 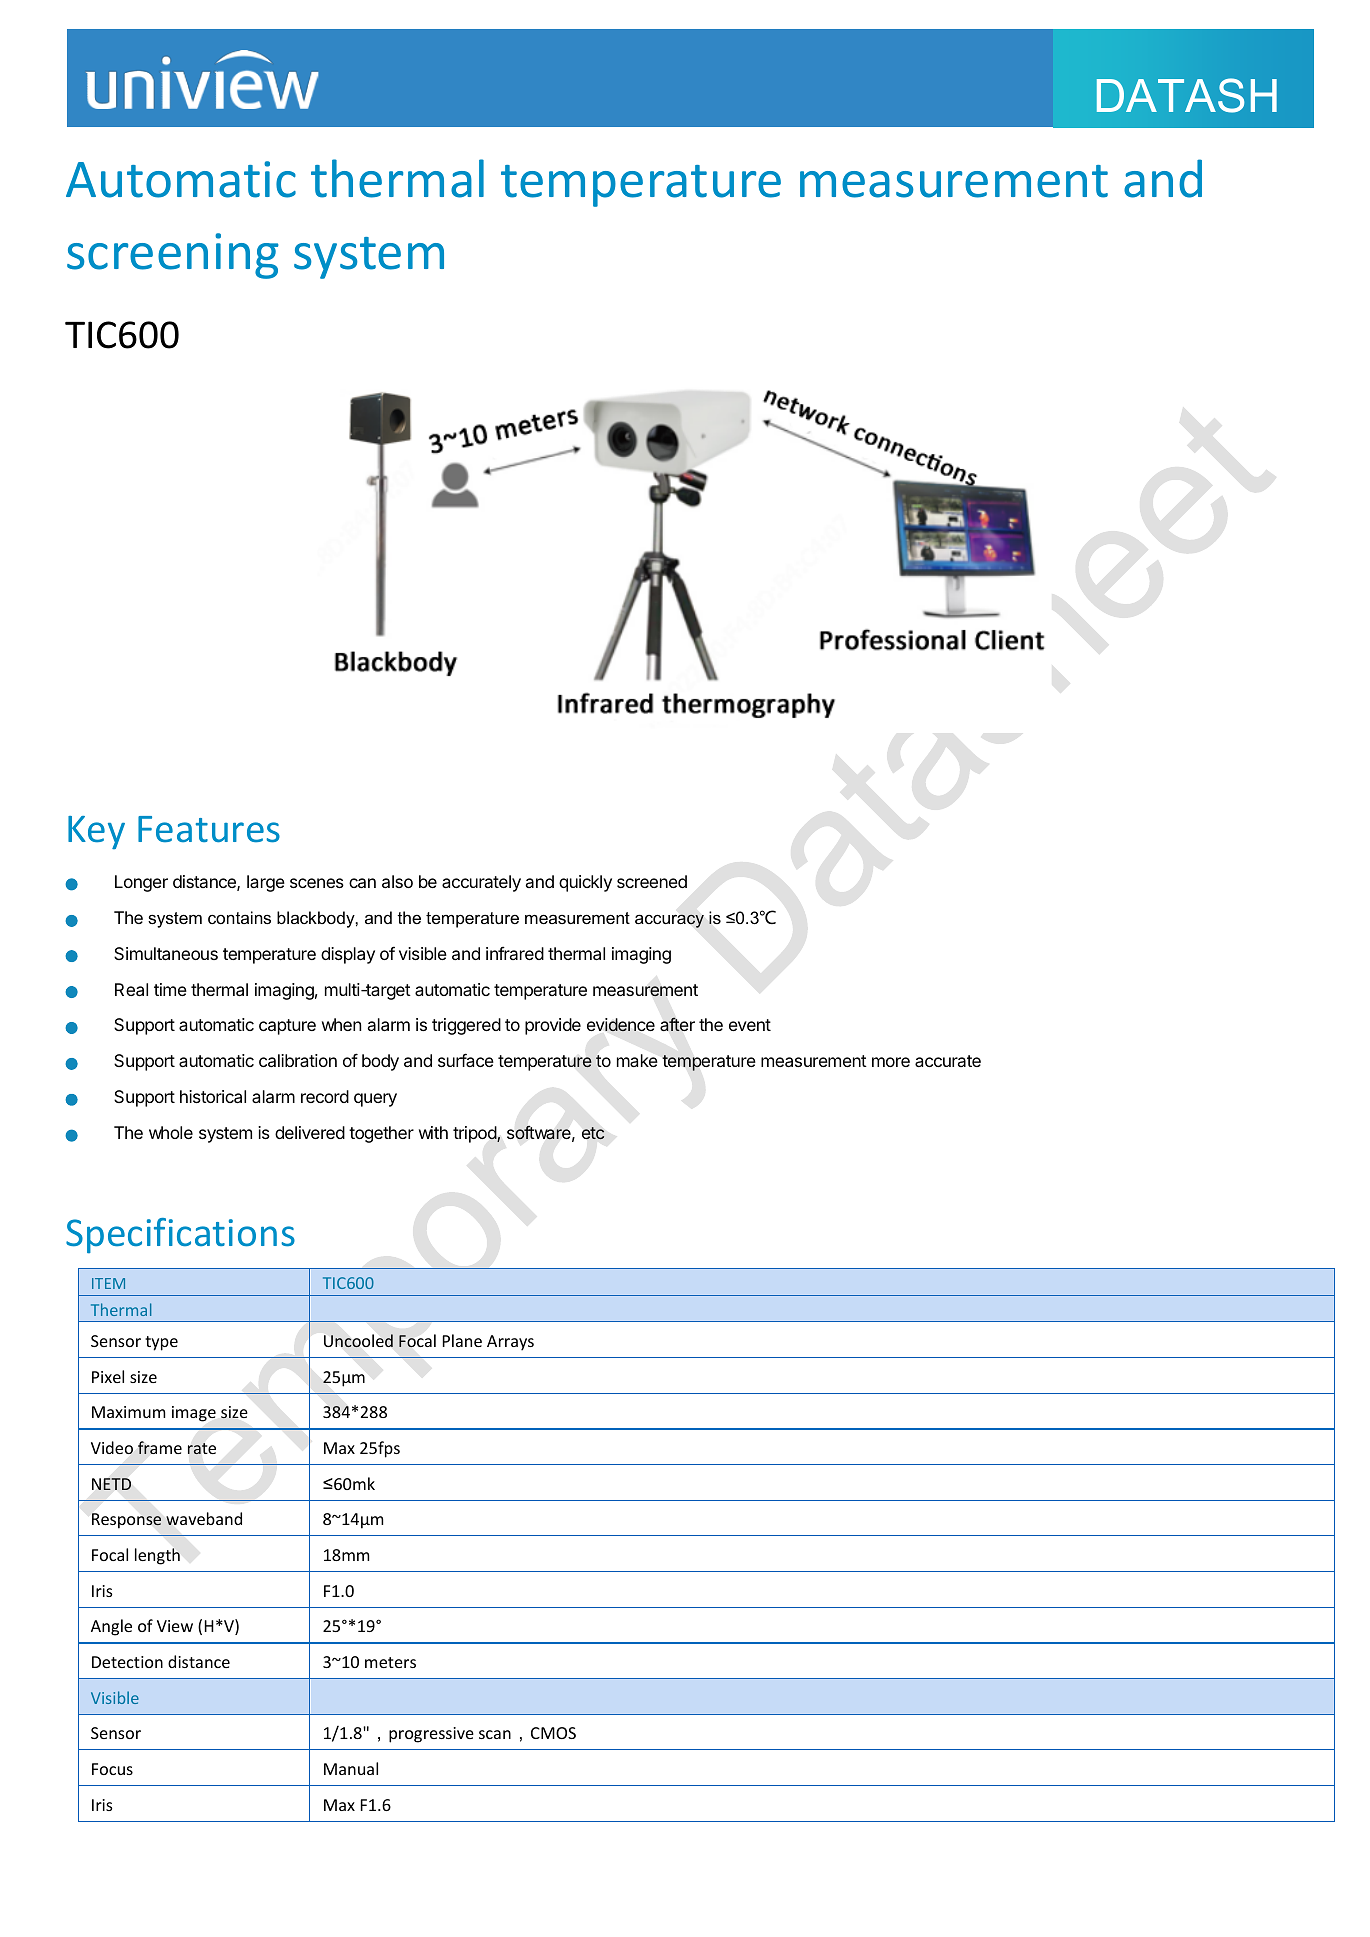 I want to click on accuracy, so click(x=669, y=921).
